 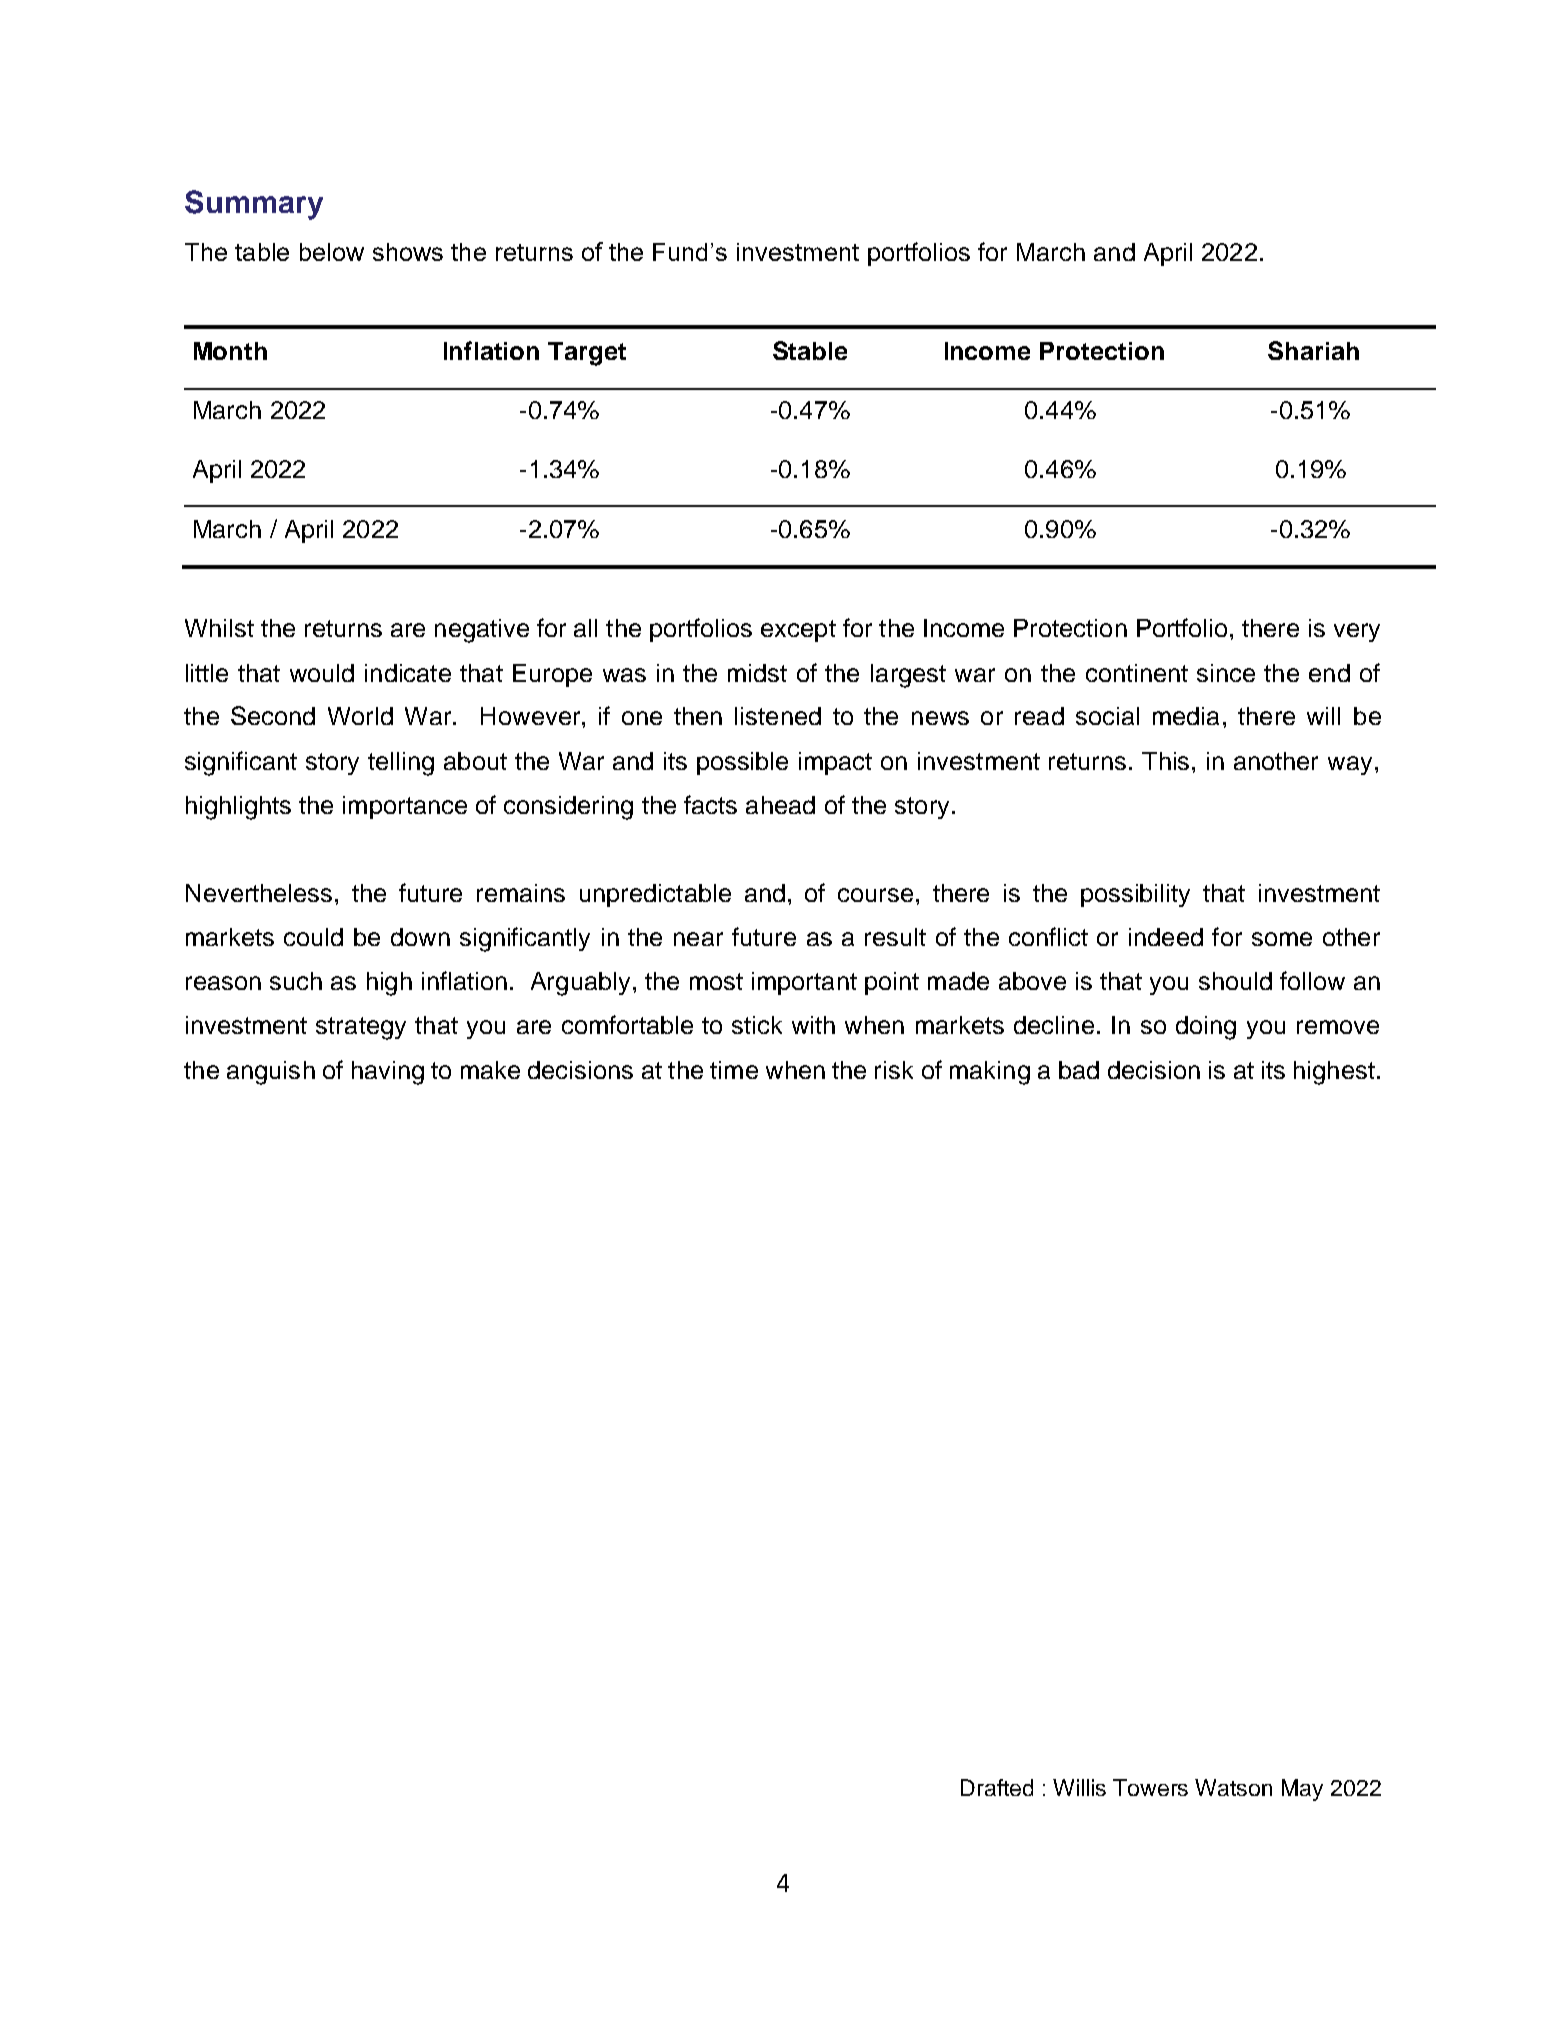 I want to click on bad, so click(x=1079, y=1070).
